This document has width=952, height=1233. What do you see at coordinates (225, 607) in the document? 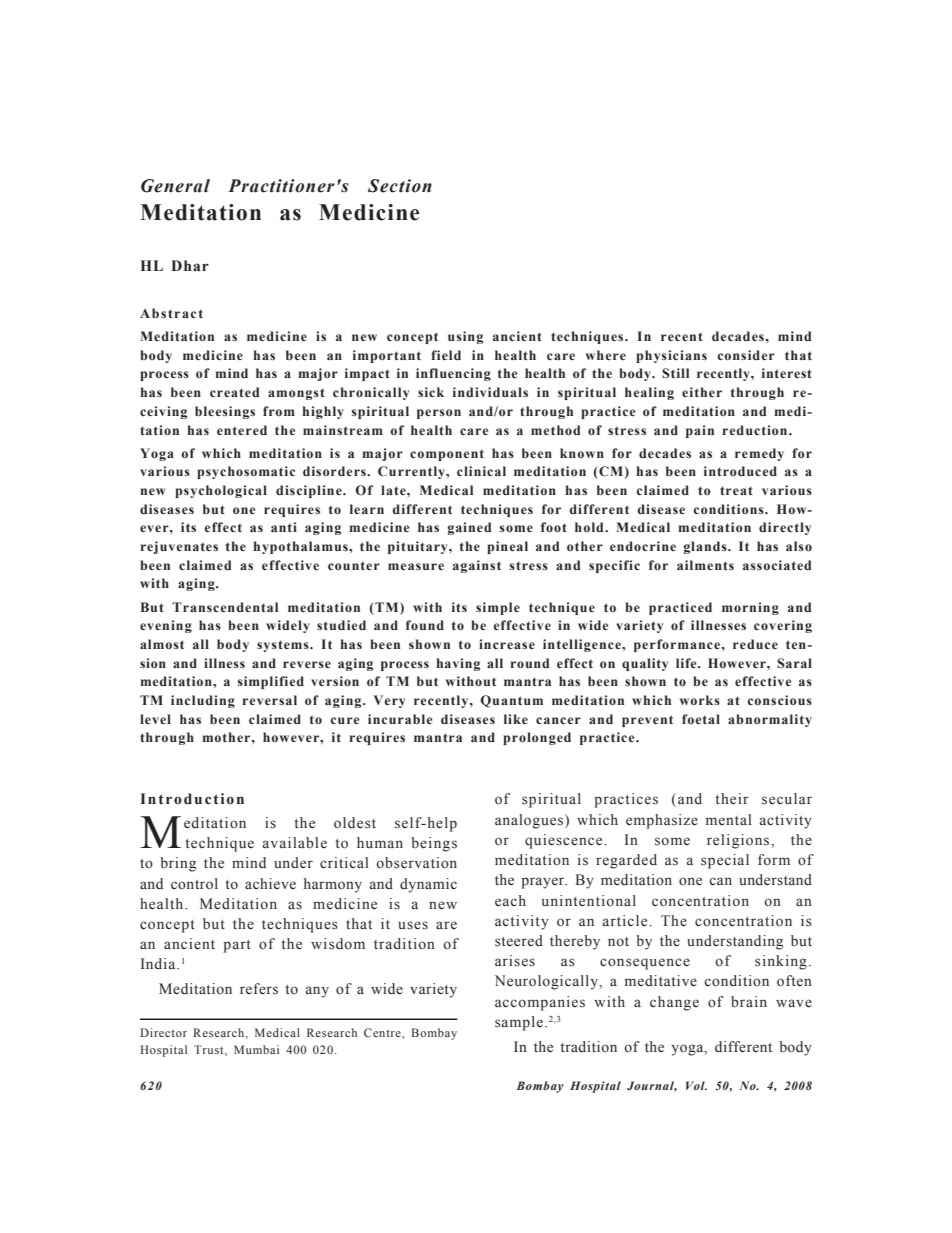
I see `Transcendental` at bounding box center [225, 607].
